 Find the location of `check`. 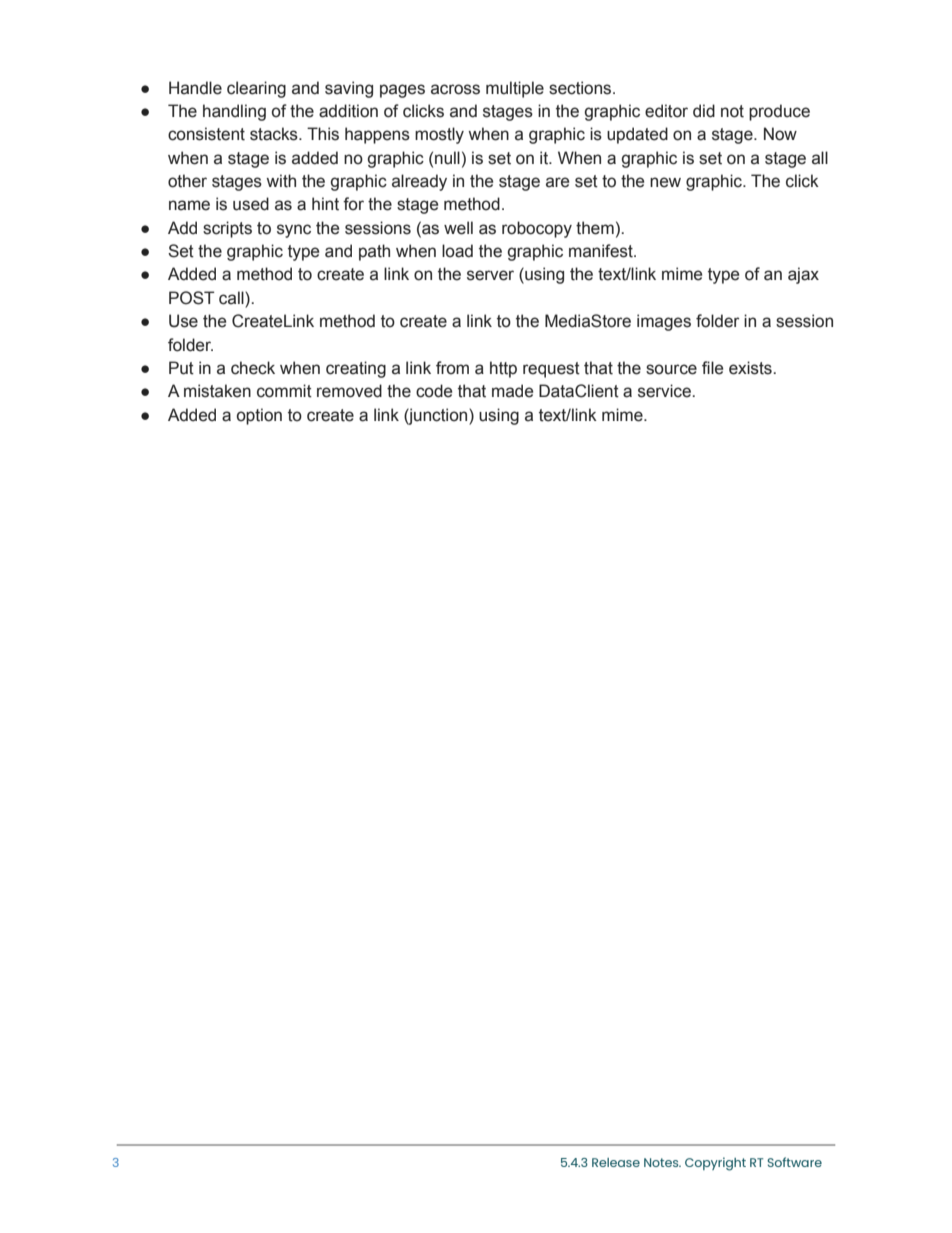

check is located at coordinates (253, 368).
